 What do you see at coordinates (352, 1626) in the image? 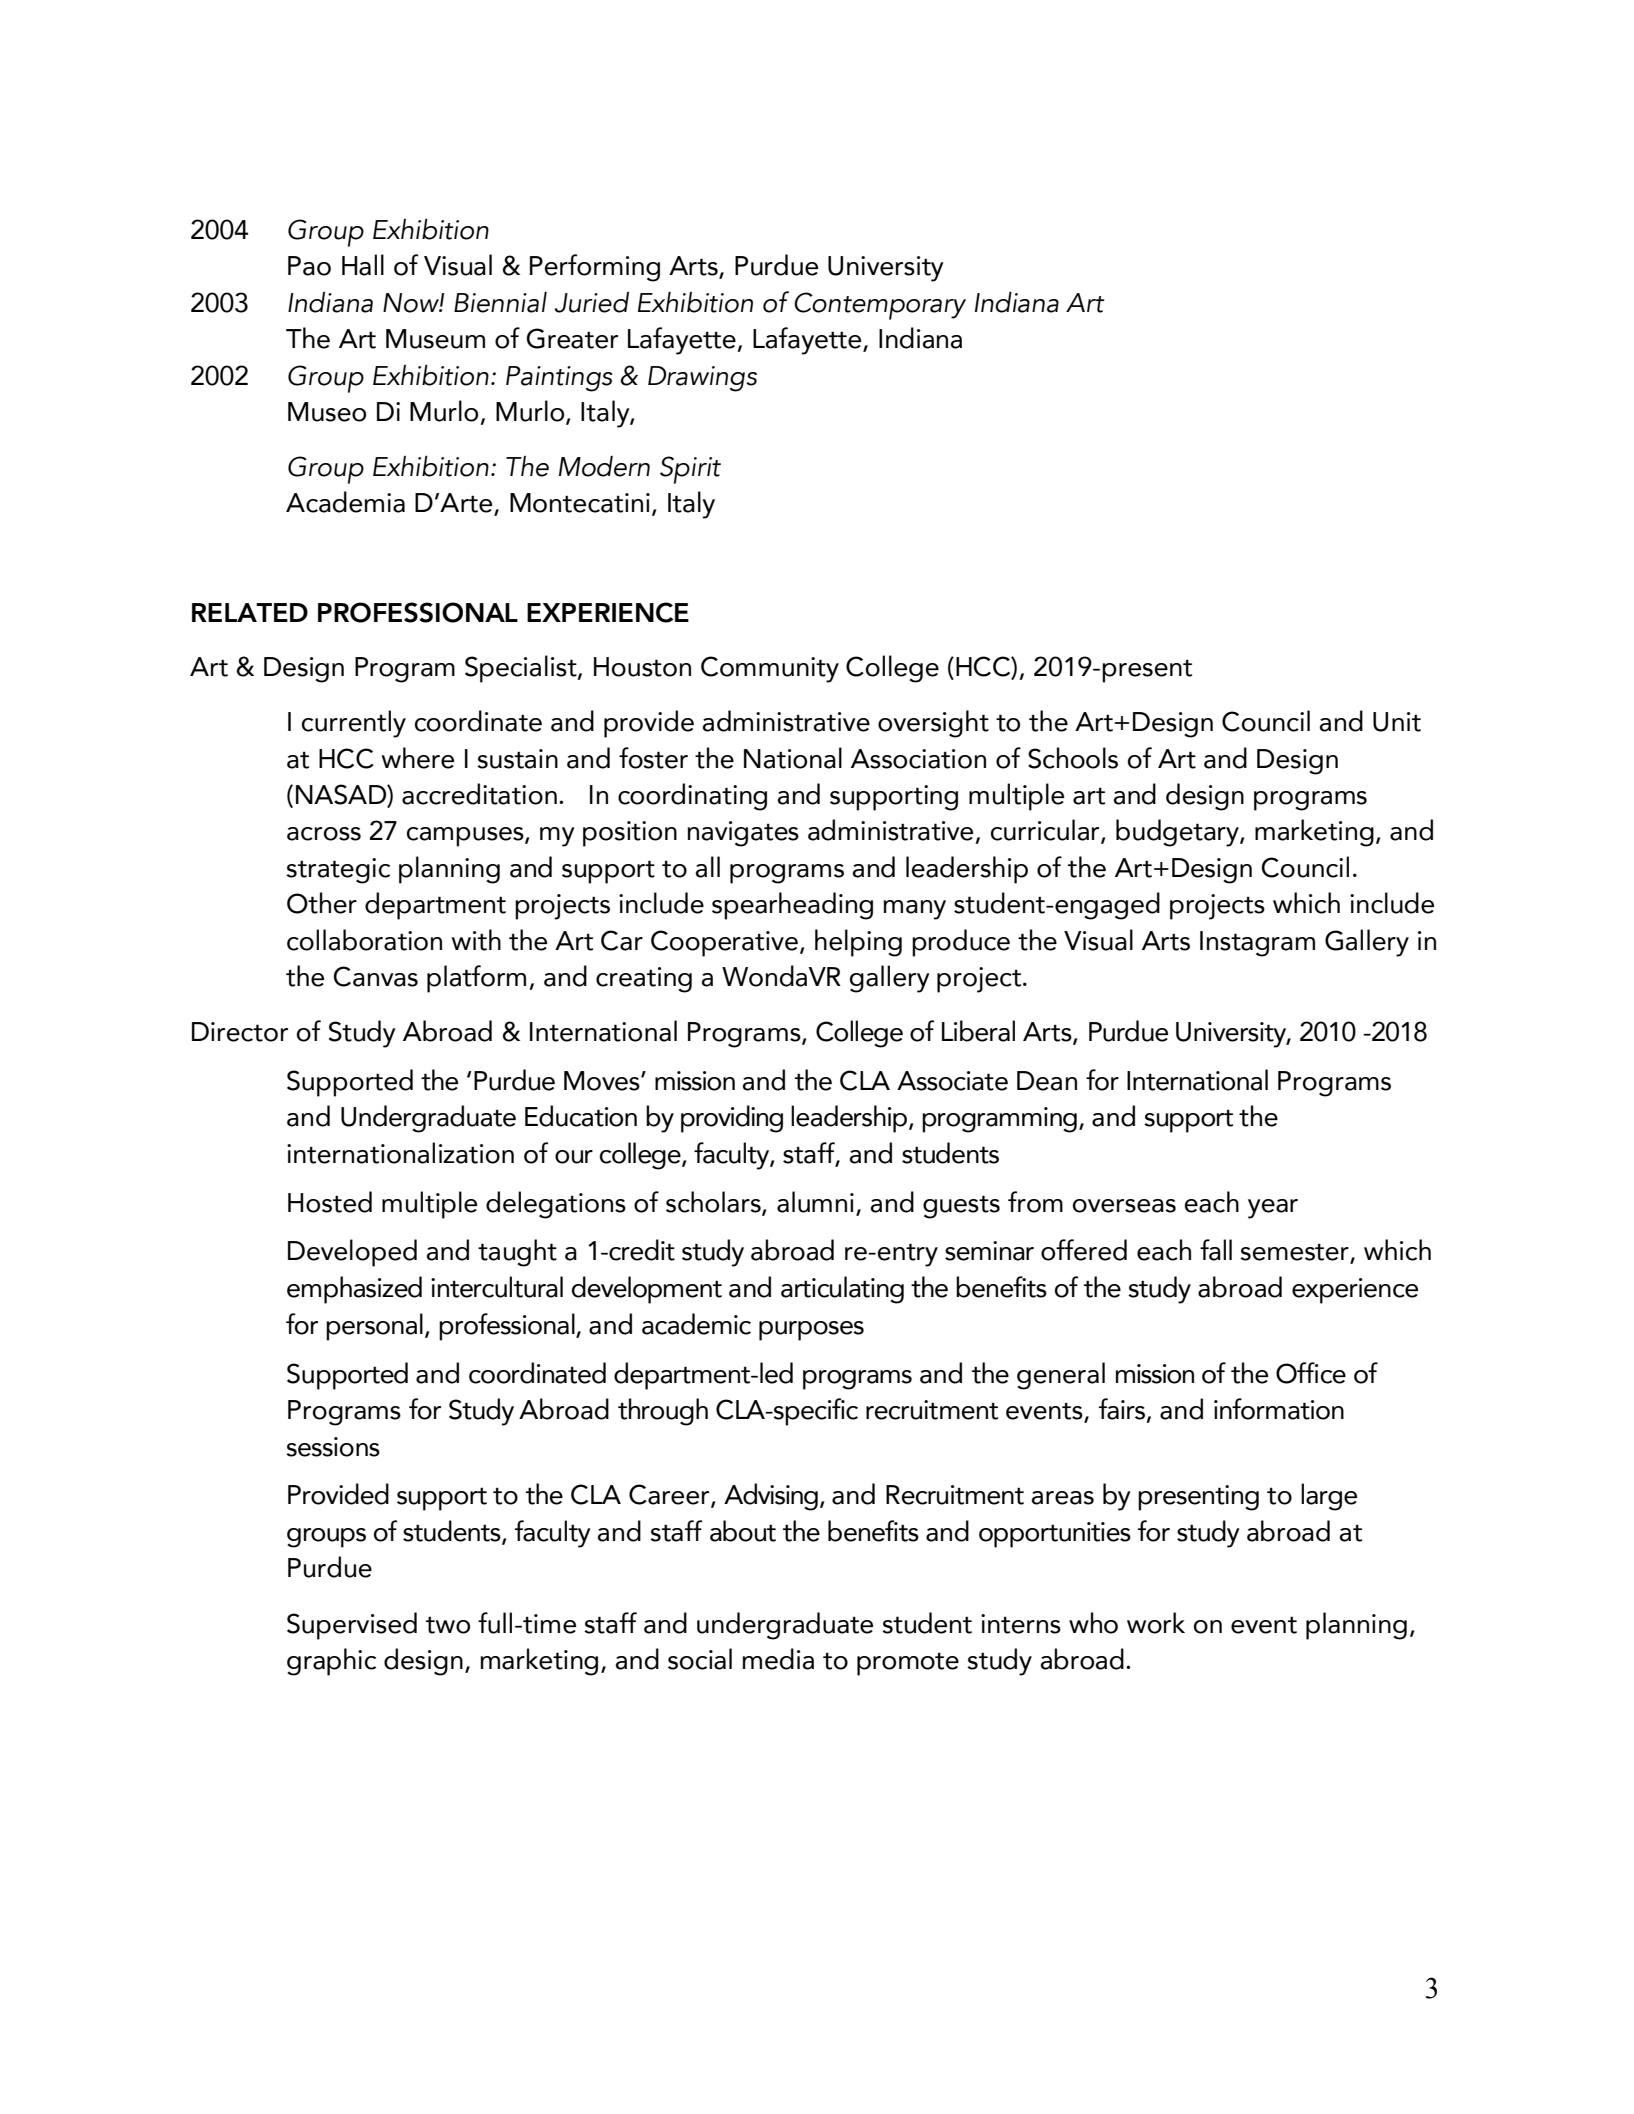
I see `Supervised` at bounding box center [352, 1626].
